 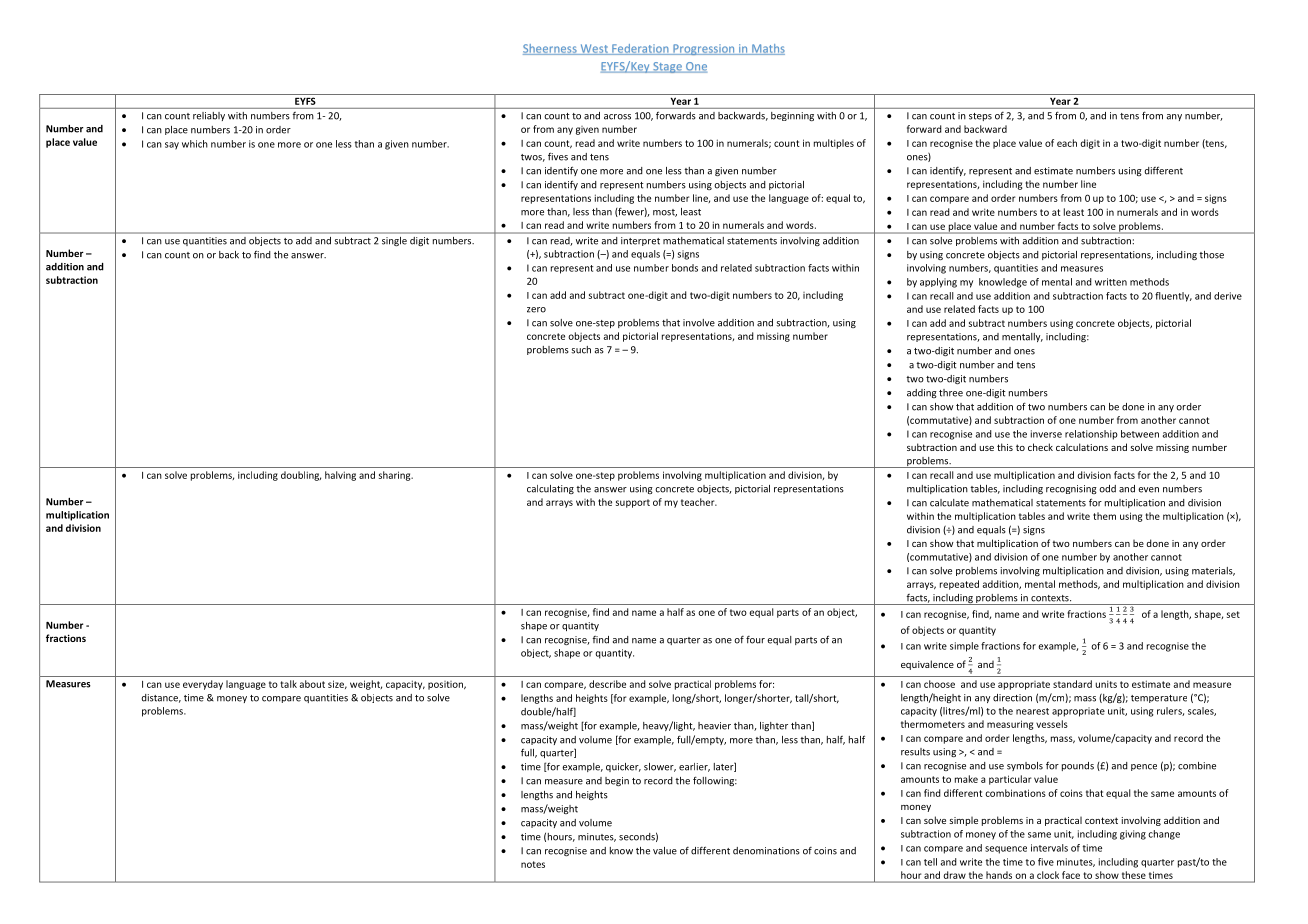 What do you see at coordinates (1133, 835) in the screenshot?
I see `giving` at bounding box center [1133, 835].
